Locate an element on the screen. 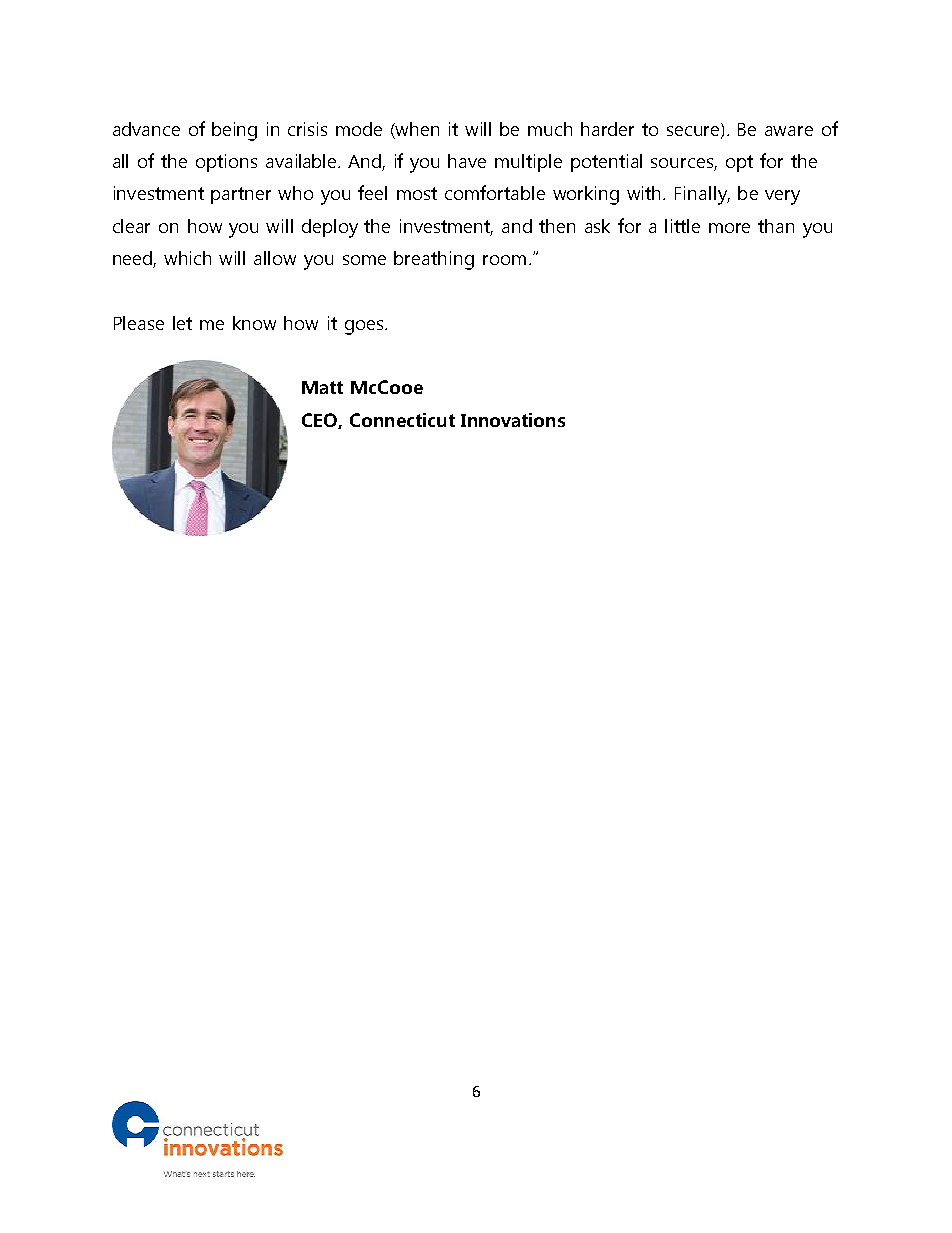  Innovations is located at coordinates (513, 420).
